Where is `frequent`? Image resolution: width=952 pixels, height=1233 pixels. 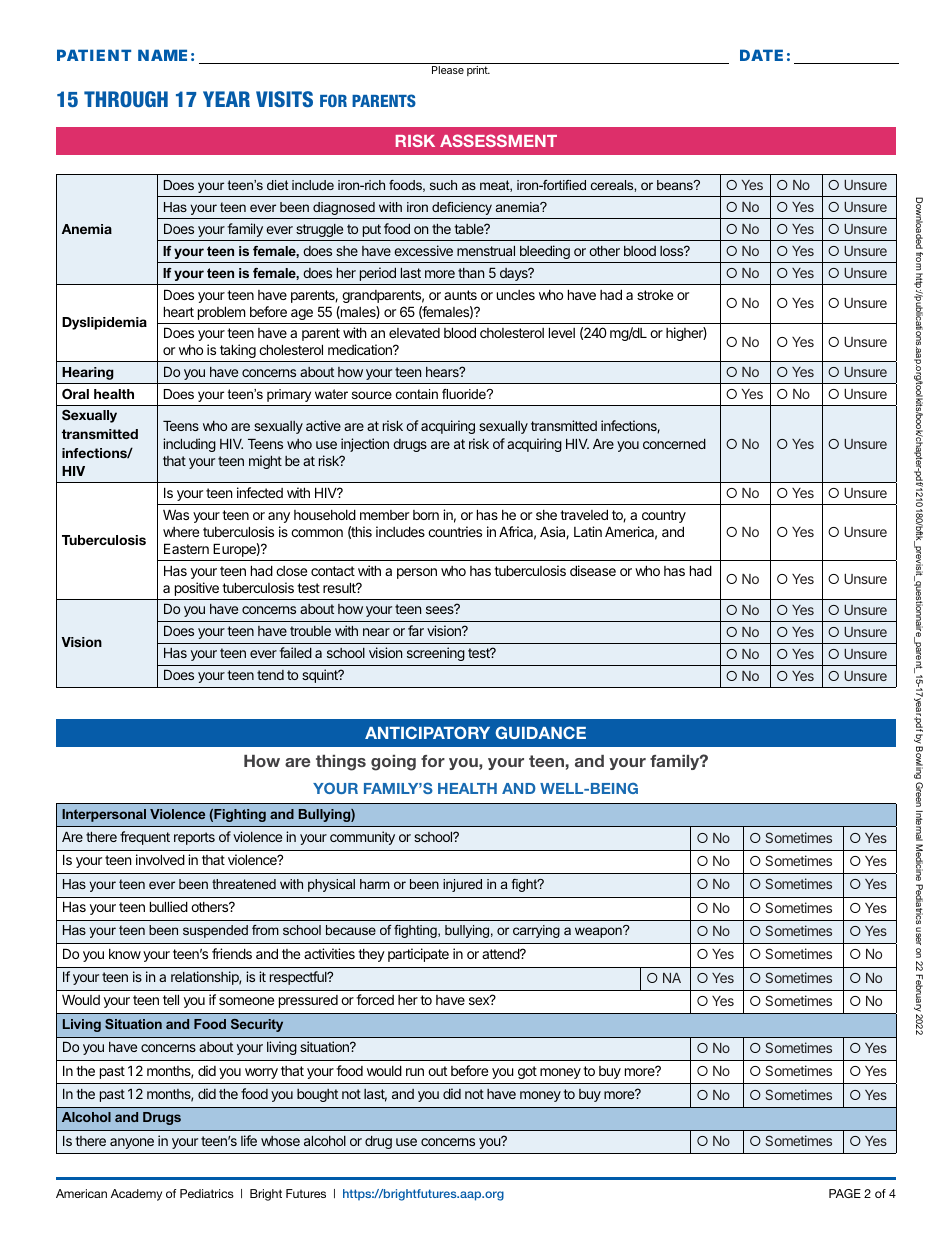
frequent is located at coordinates (145, 838).
